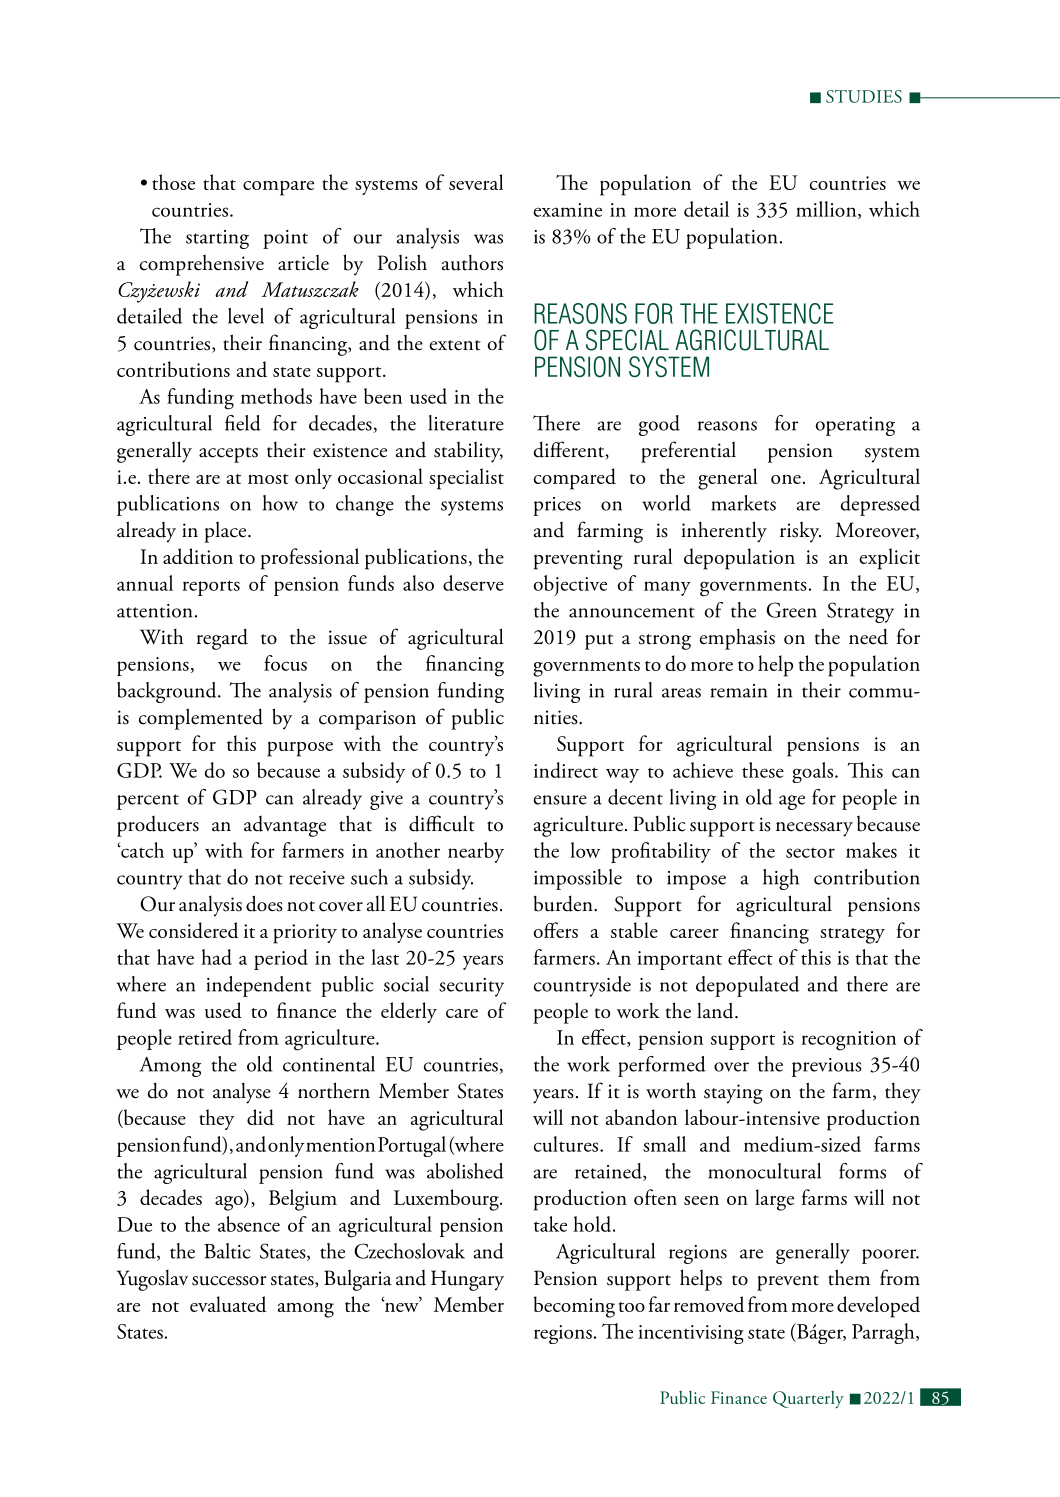 Image resolution: width=1060 pixels, height=1497 pixels. Describe the element at coordinates (173, 182) in the document. I see `those` at that location.
